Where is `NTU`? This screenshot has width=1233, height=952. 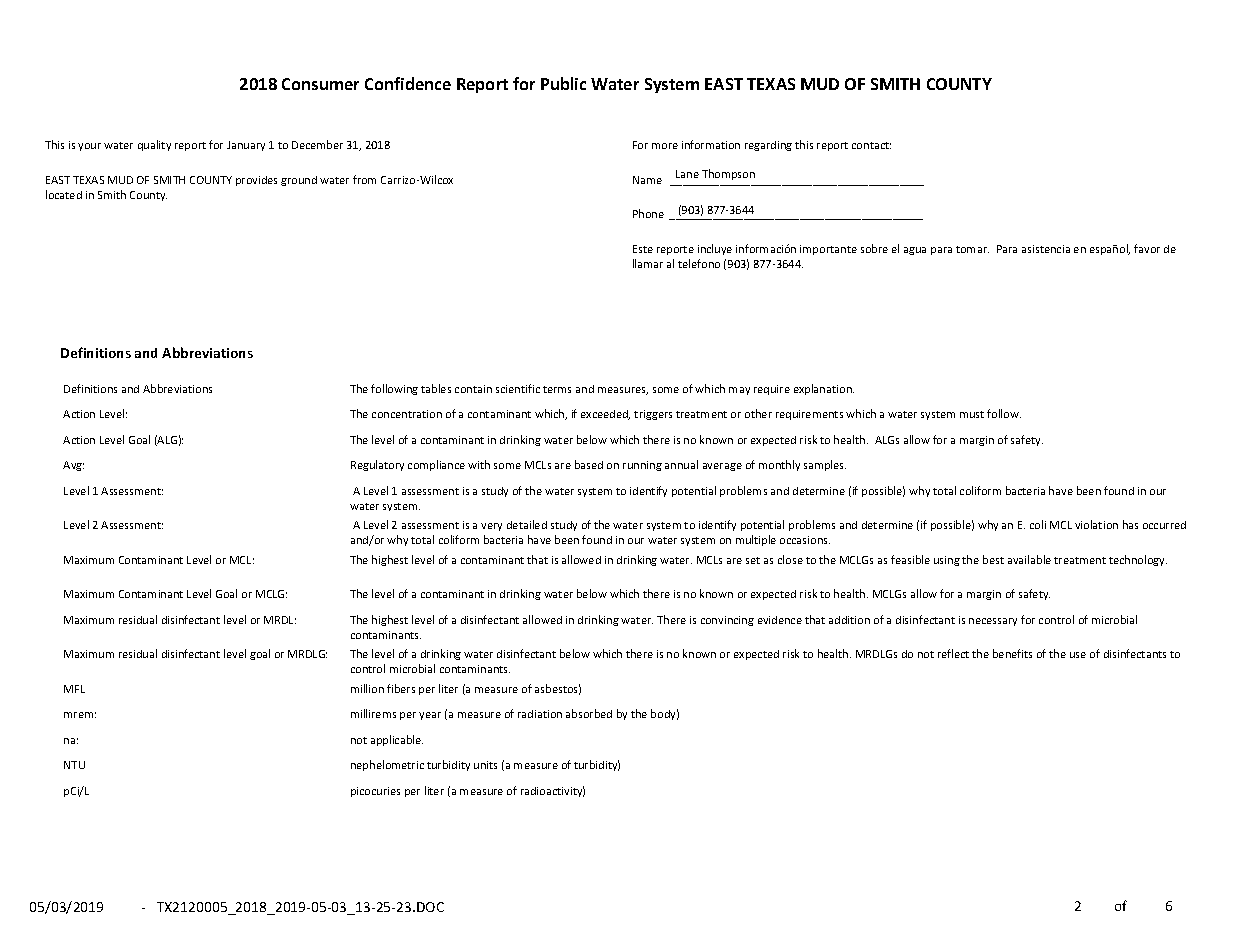 NTU is located at coordinates (74, 765).
